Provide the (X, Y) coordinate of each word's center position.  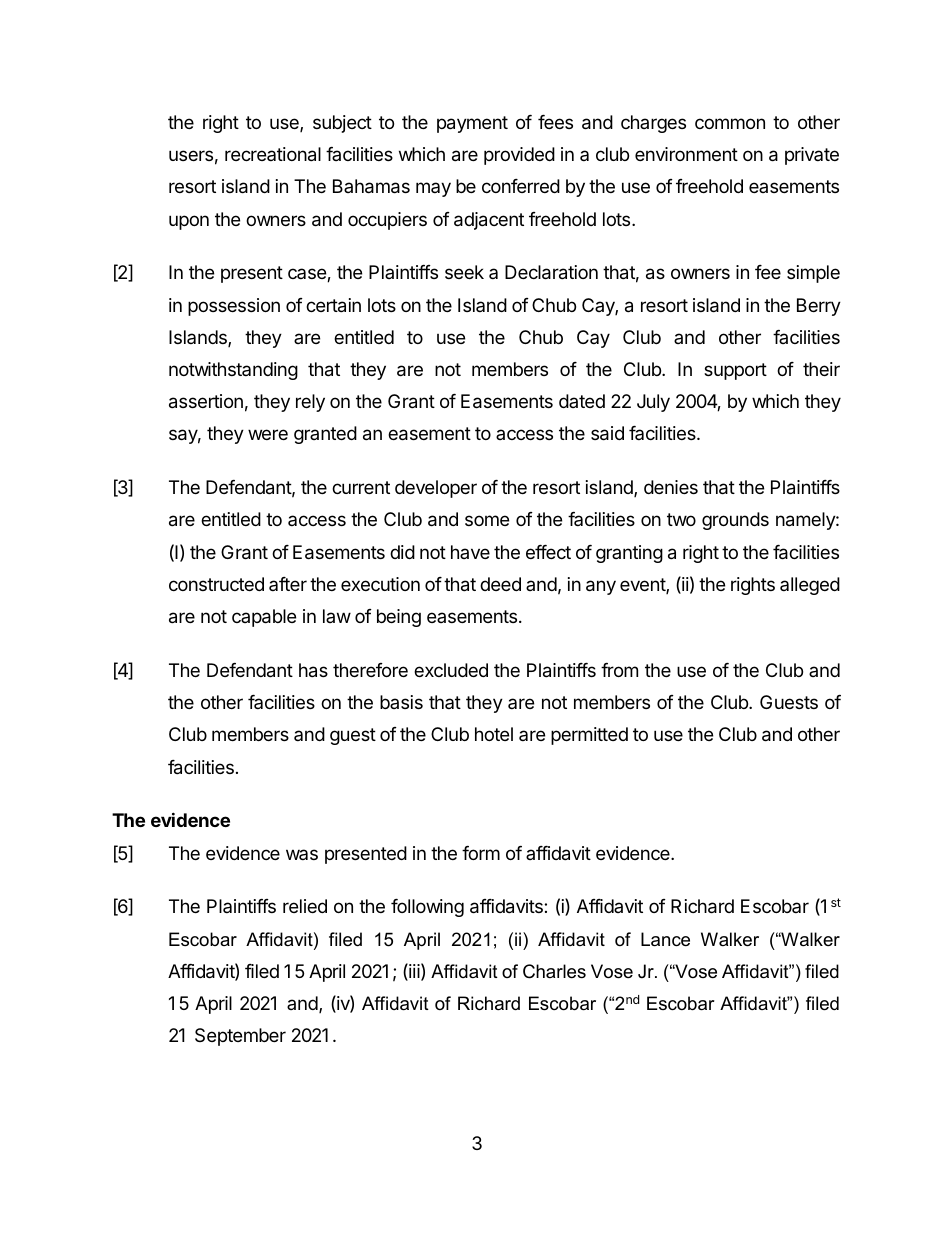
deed (500, 584)
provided (519, 156)
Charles (554, 971)
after (288, 584)
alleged (810, 586)
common (730, 123)
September (240, 1037)
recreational (273, 154)
